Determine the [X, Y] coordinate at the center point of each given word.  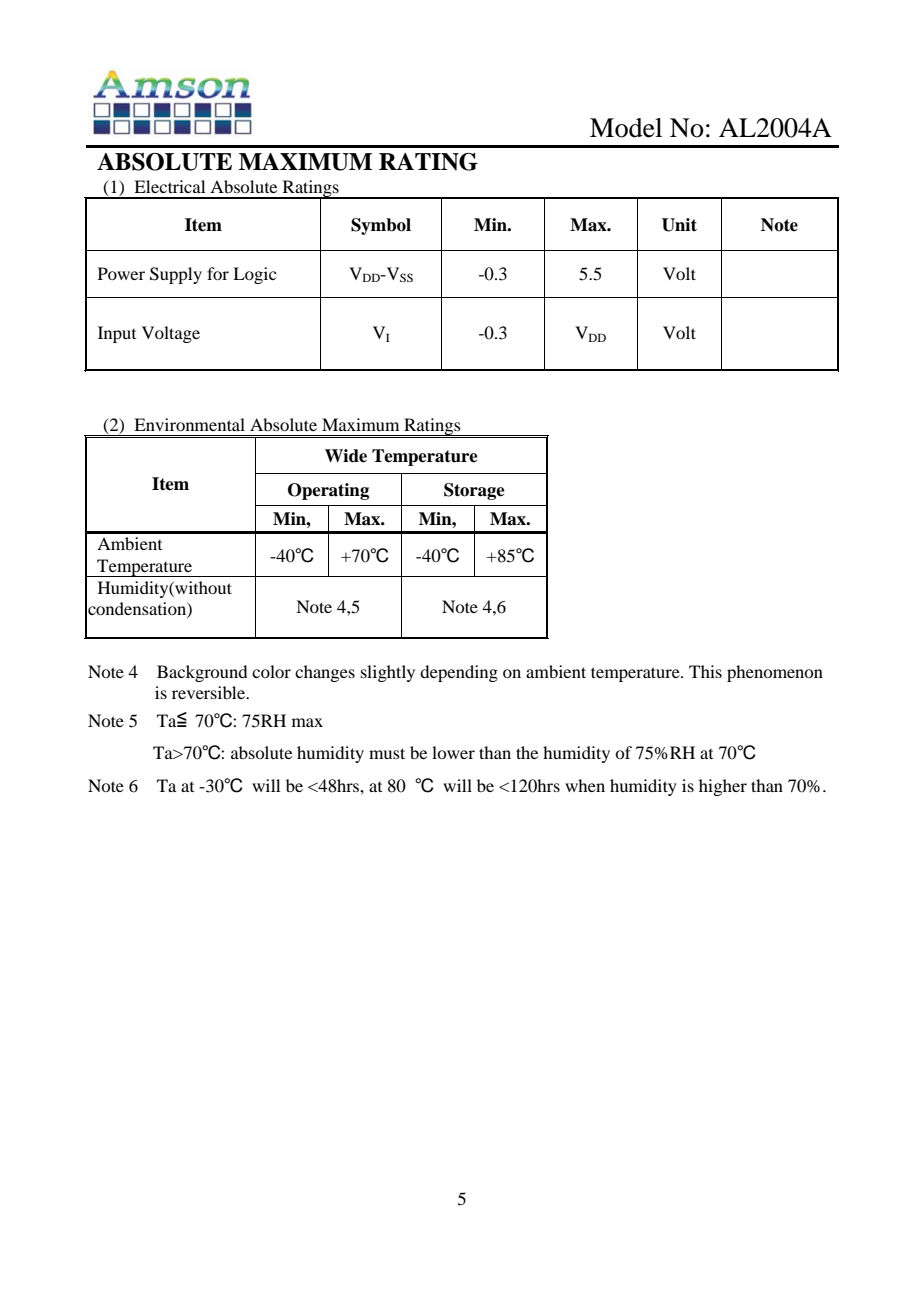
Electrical [169, 186]
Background [202, 673]
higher [723, 787]
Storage [474, 491]
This [705, 671]
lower [453, 752]
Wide [346, 456]
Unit [679, 225]
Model [626, 128]
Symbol [381, 226]
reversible [209, 692]
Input [117, 334]
